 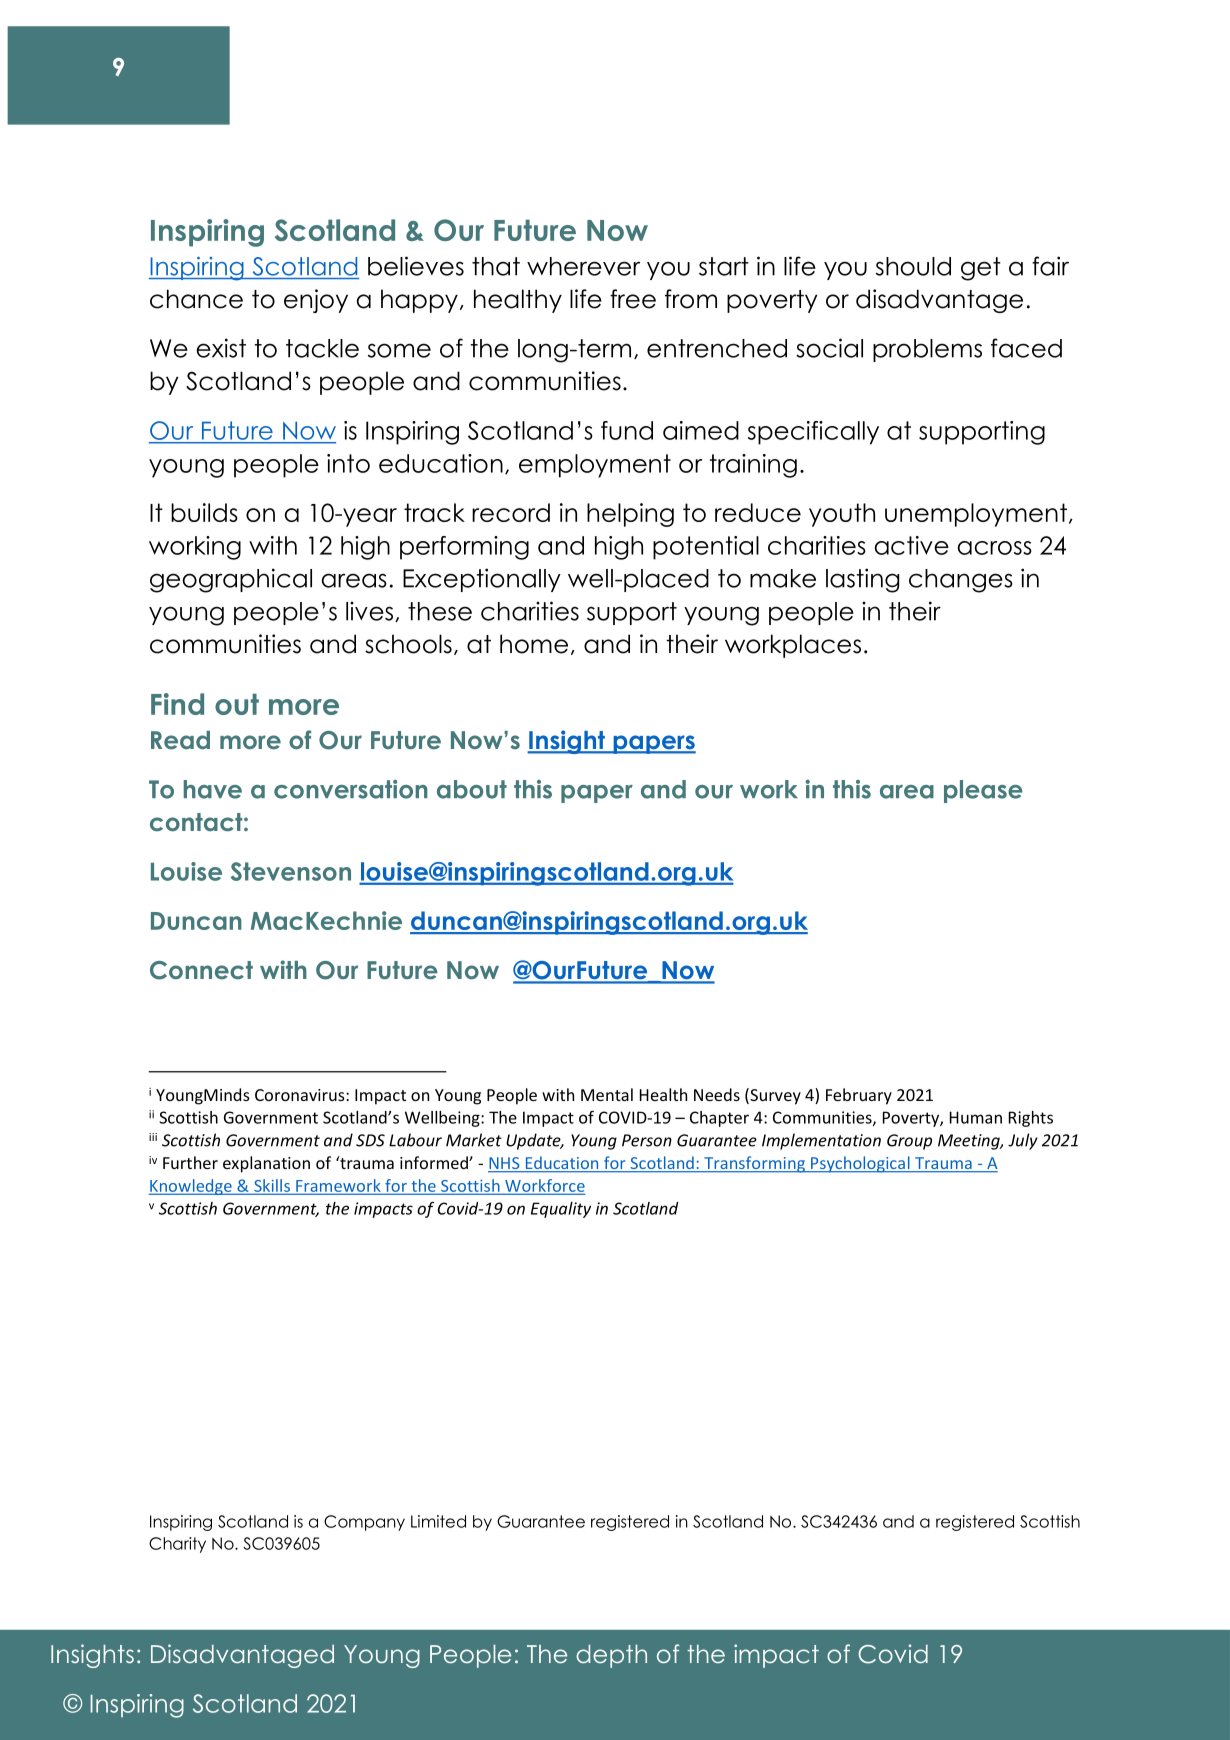 What do you see at coordinates (611, 1656) in the image?
I see `depth` at bounding box center [611, 1656].
